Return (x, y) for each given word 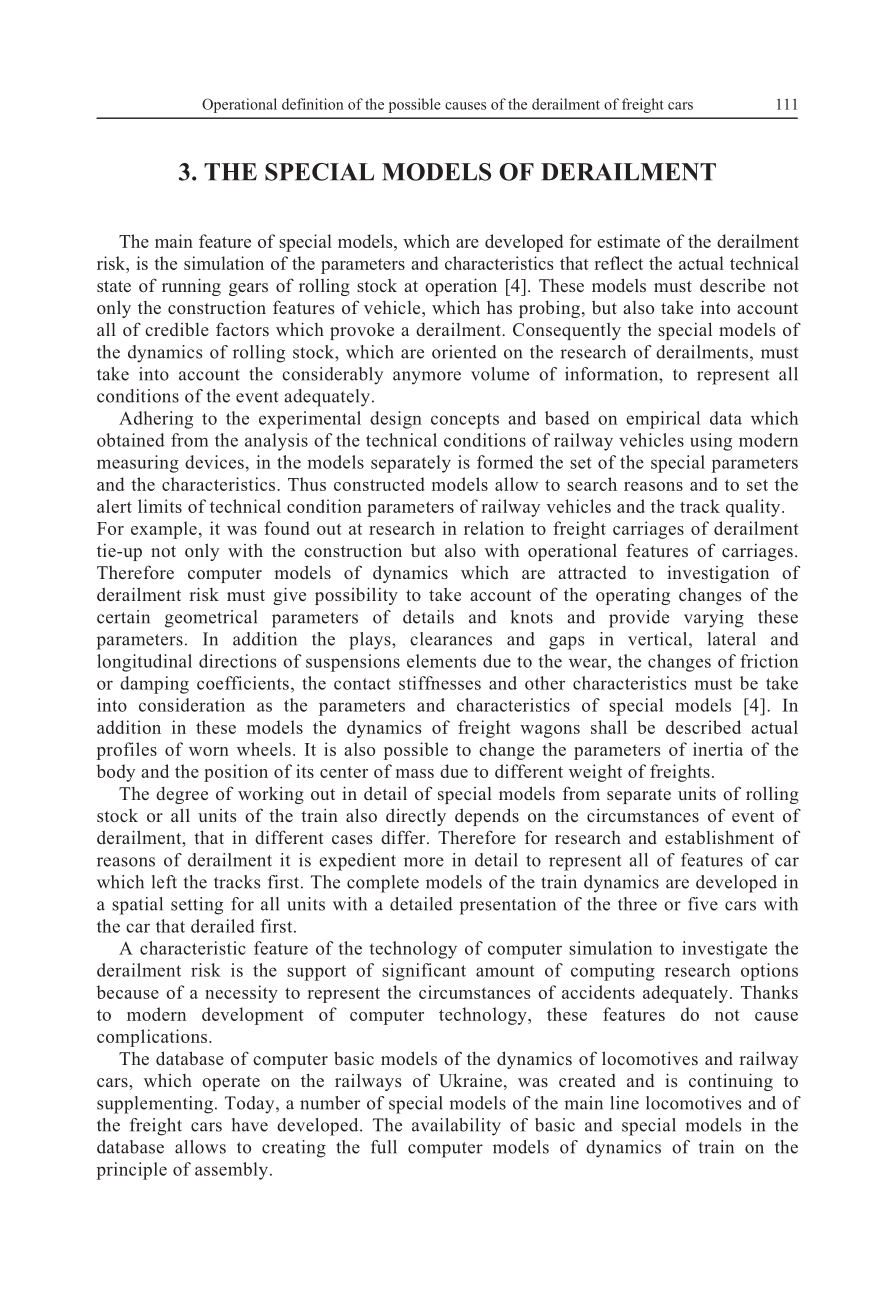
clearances (451, 639)
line (625, 1103)
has (499, 307)
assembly (231, 1171)
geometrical (211, 619)
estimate (628, 241)
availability (456, 1127)
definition (313, 104)
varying (714, 619)
